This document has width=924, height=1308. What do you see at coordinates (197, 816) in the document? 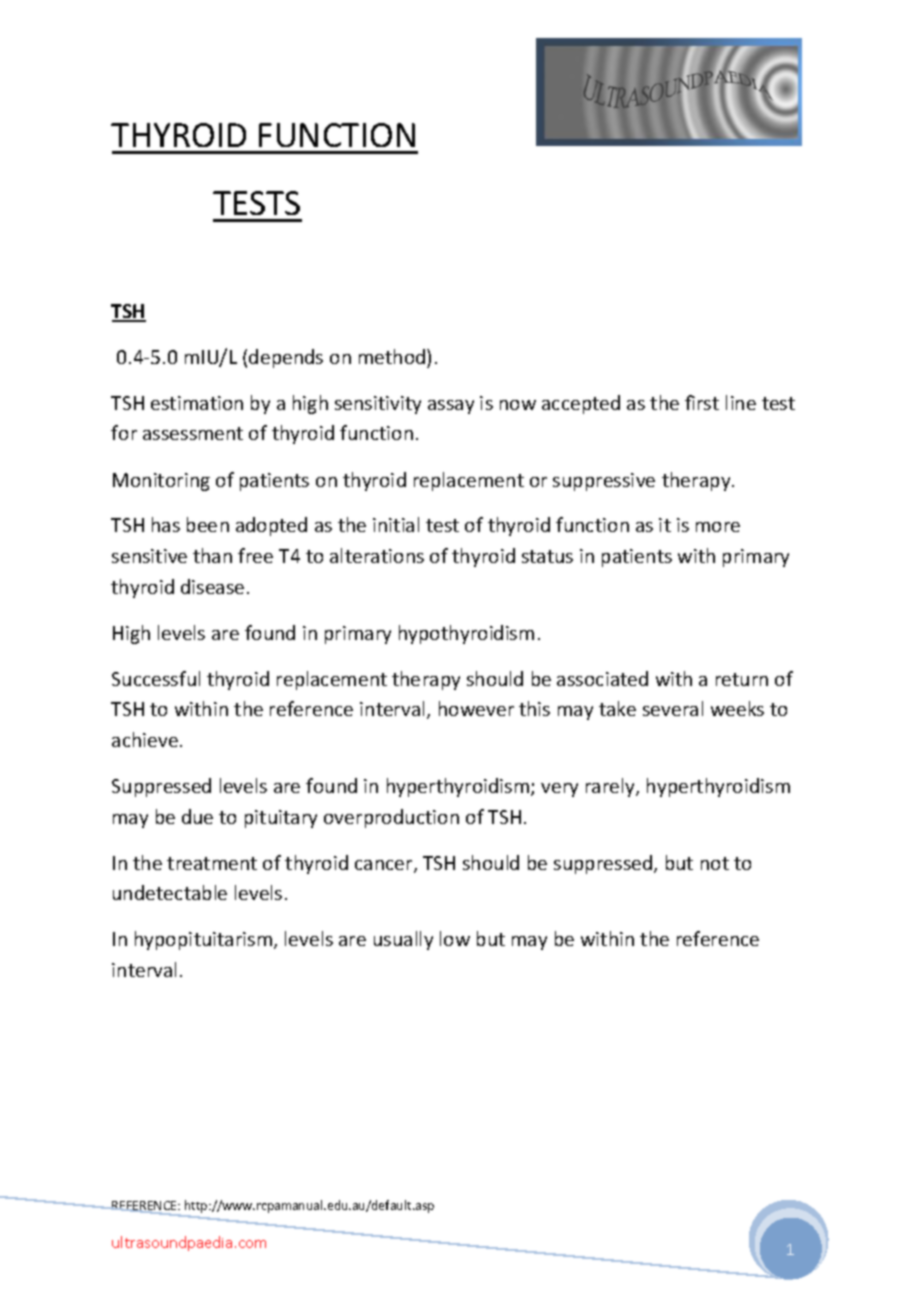
I see `due` at bounding box center [197, 816].
